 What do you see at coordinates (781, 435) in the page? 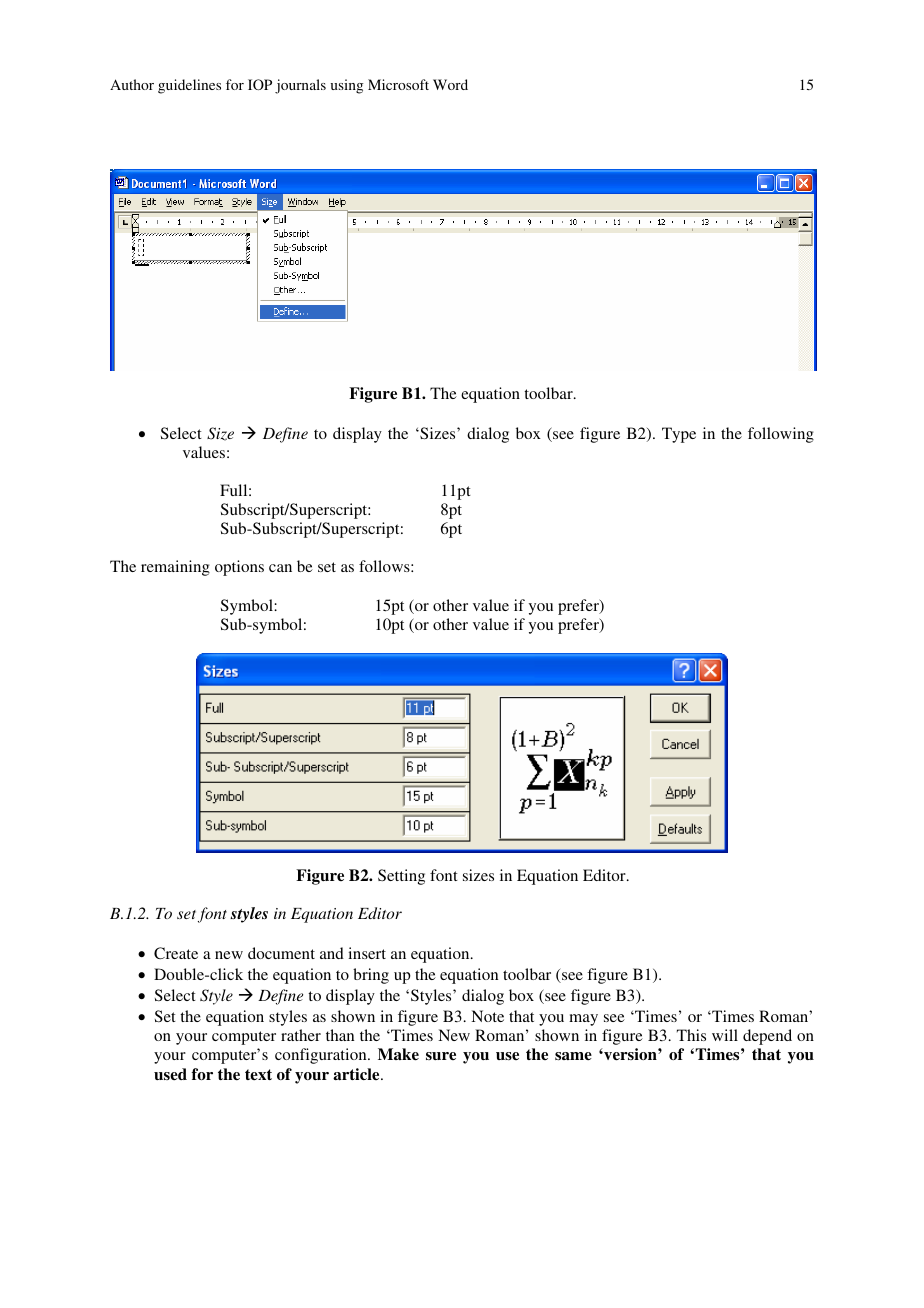
I see `following` at bounding box center [781, 435].
